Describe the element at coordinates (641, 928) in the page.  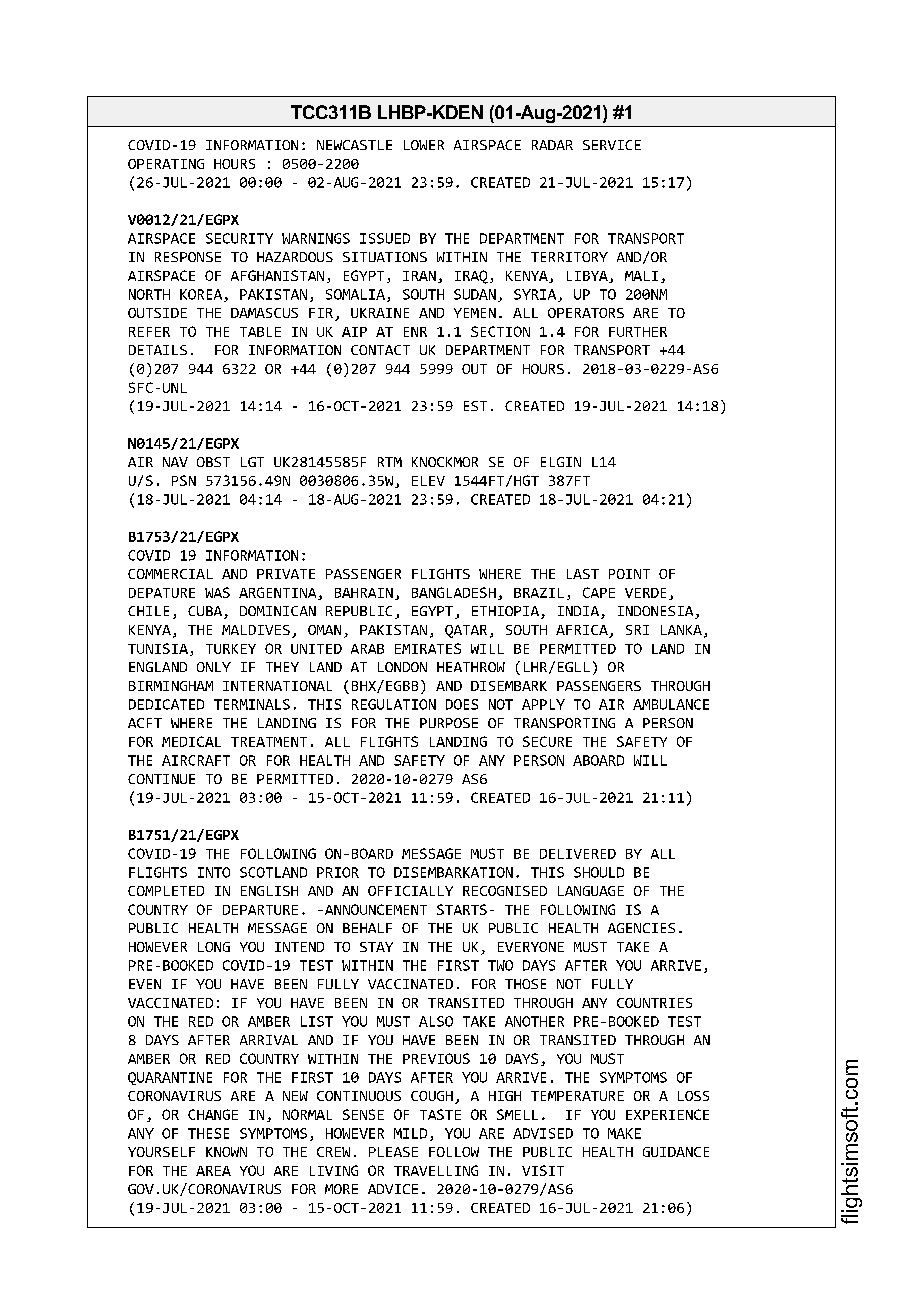
I see `AGENCIES` at that location.
